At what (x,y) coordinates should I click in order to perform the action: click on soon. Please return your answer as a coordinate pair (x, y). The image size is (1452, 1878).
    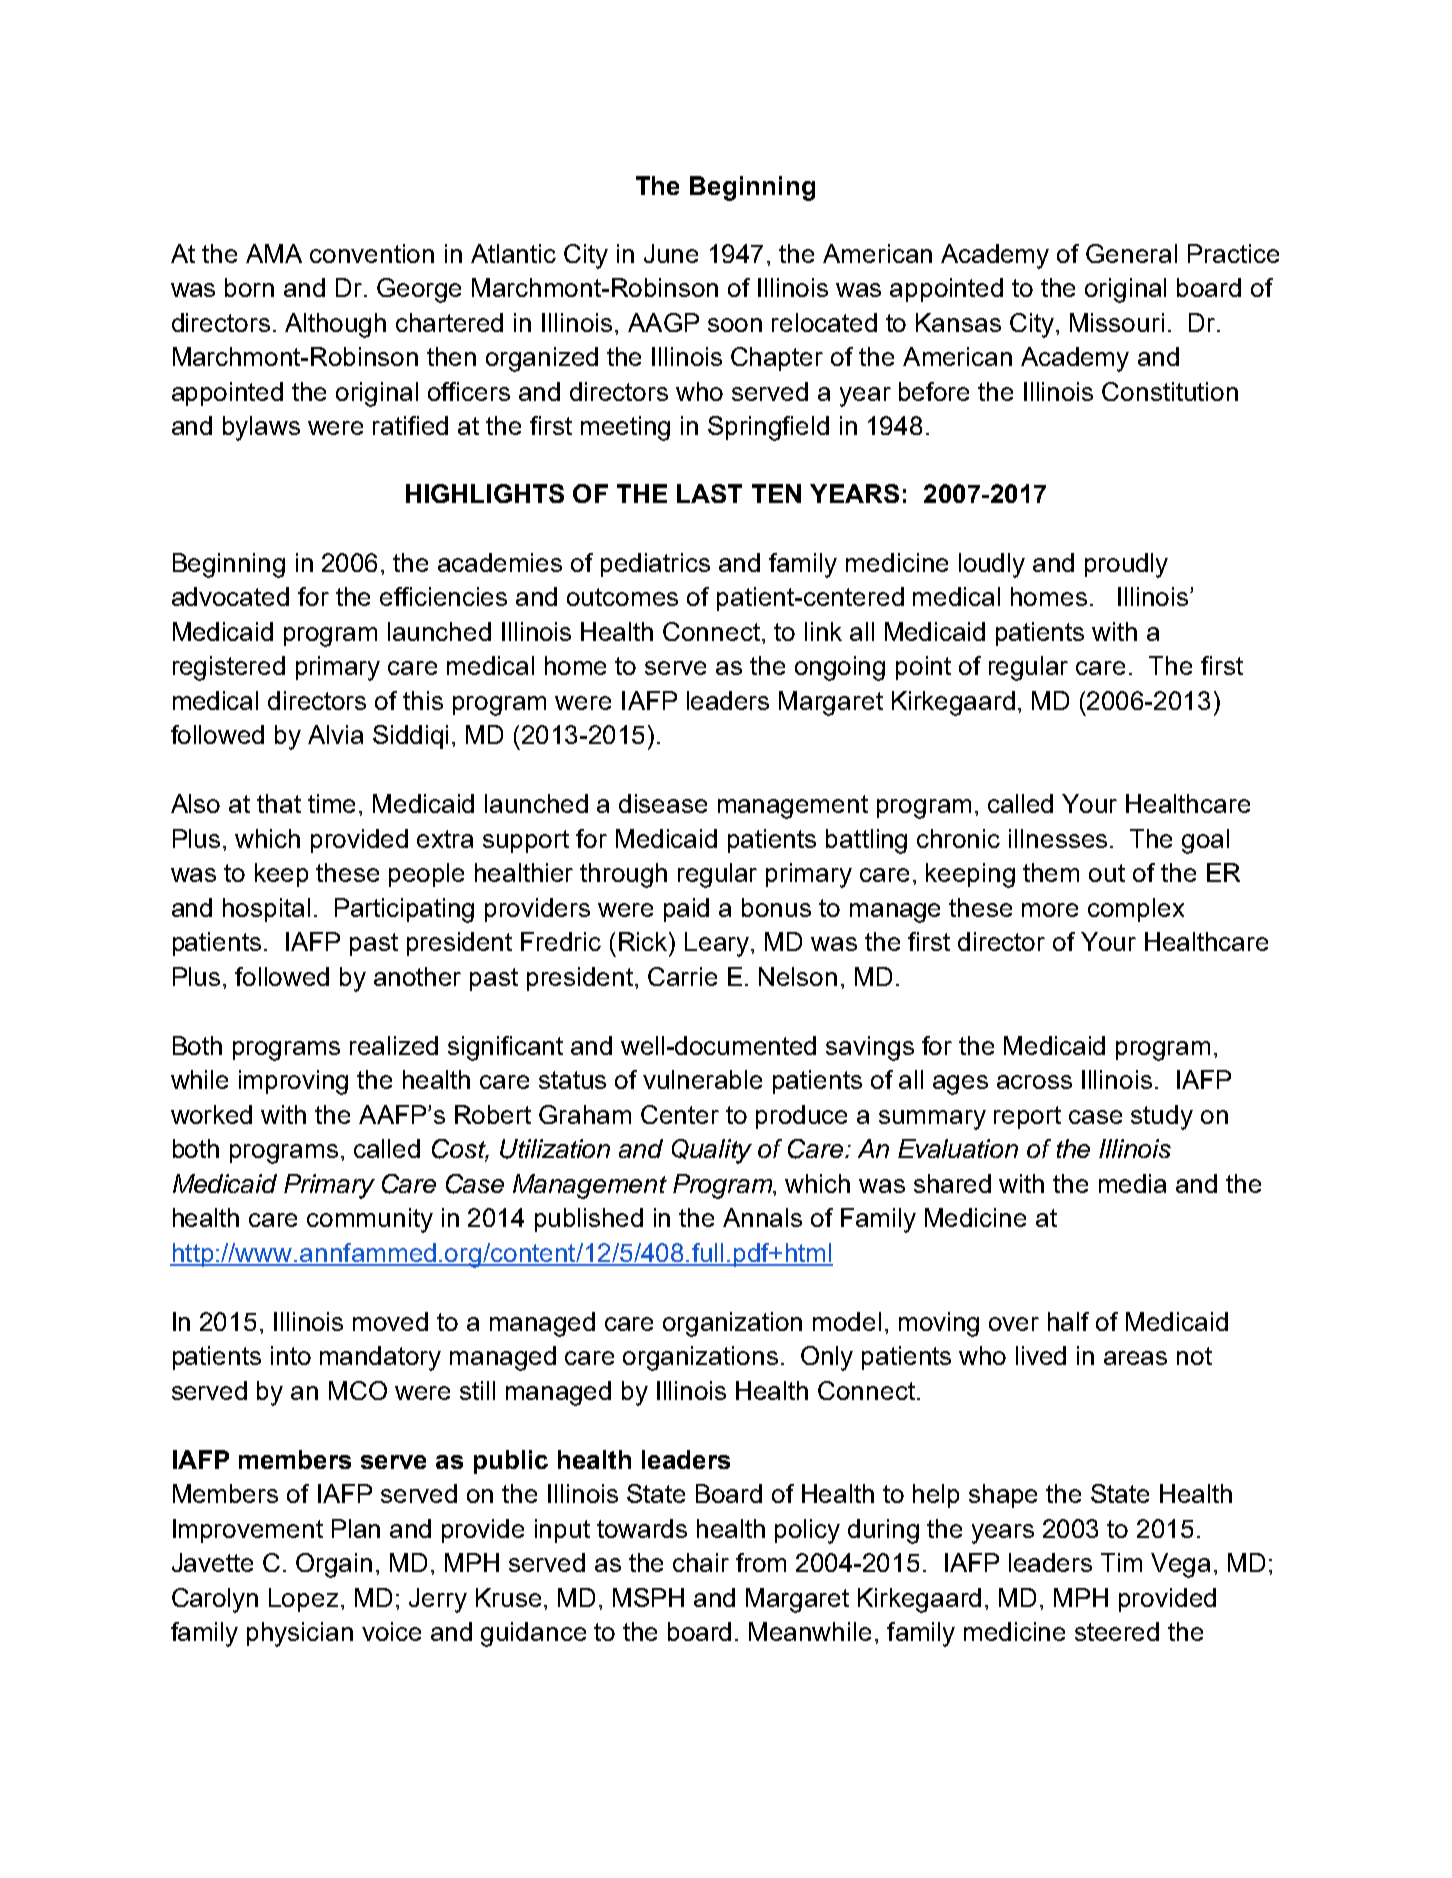
    Looking at the image, I should click on (735, 325).
